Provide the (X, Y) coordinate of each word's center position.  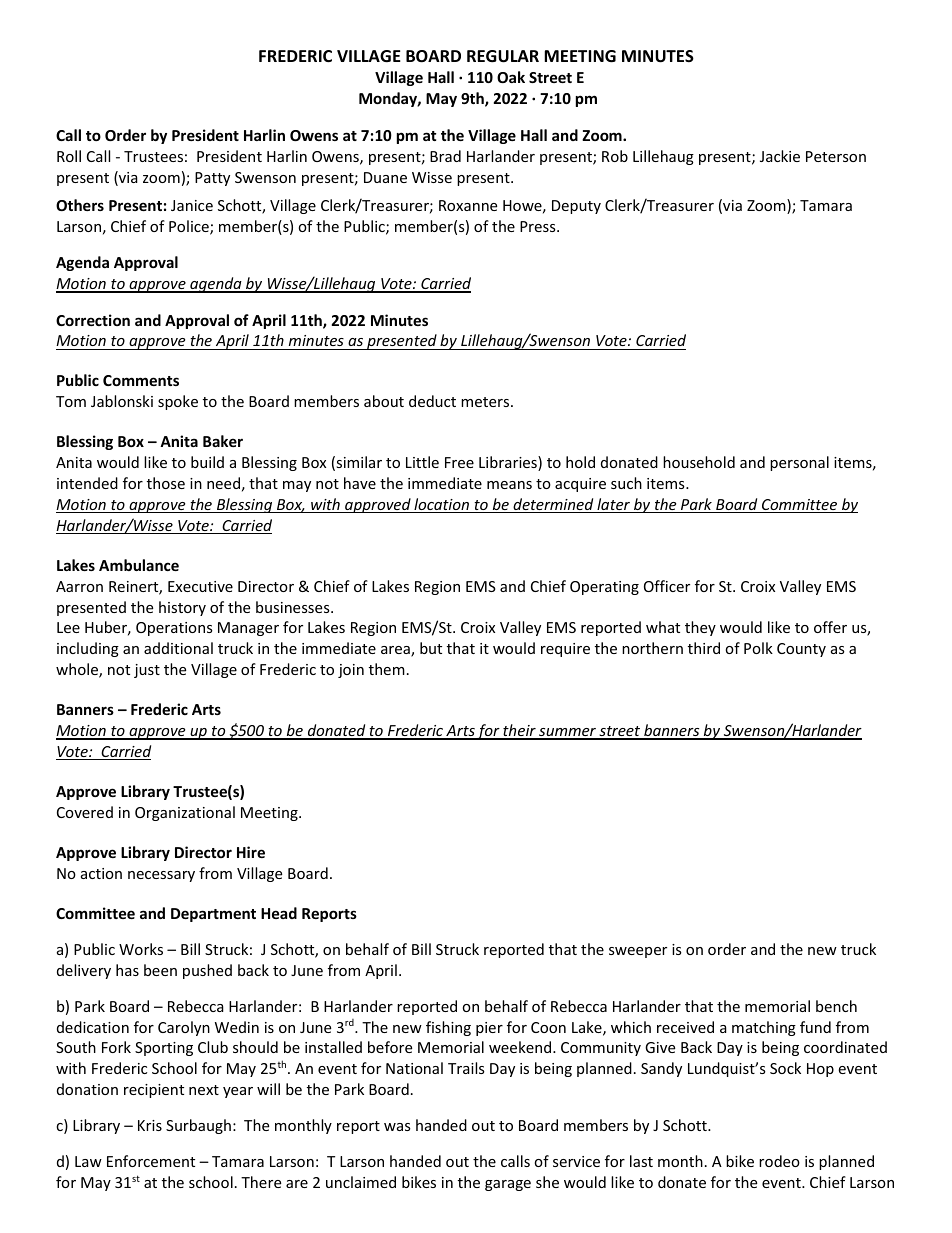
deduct (432, 401)
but (431, 648)
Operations (174, 629)
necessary (161, 876)
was (397, 1127)
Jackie (780, 156)
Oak (511, 77)
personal (799, 463)
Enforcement (151, 1161)
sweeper (638, 952)
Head (279, 913)
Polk (758, 648)
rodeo (779, 1161)
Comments (141, 380)
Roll (69, 156)
